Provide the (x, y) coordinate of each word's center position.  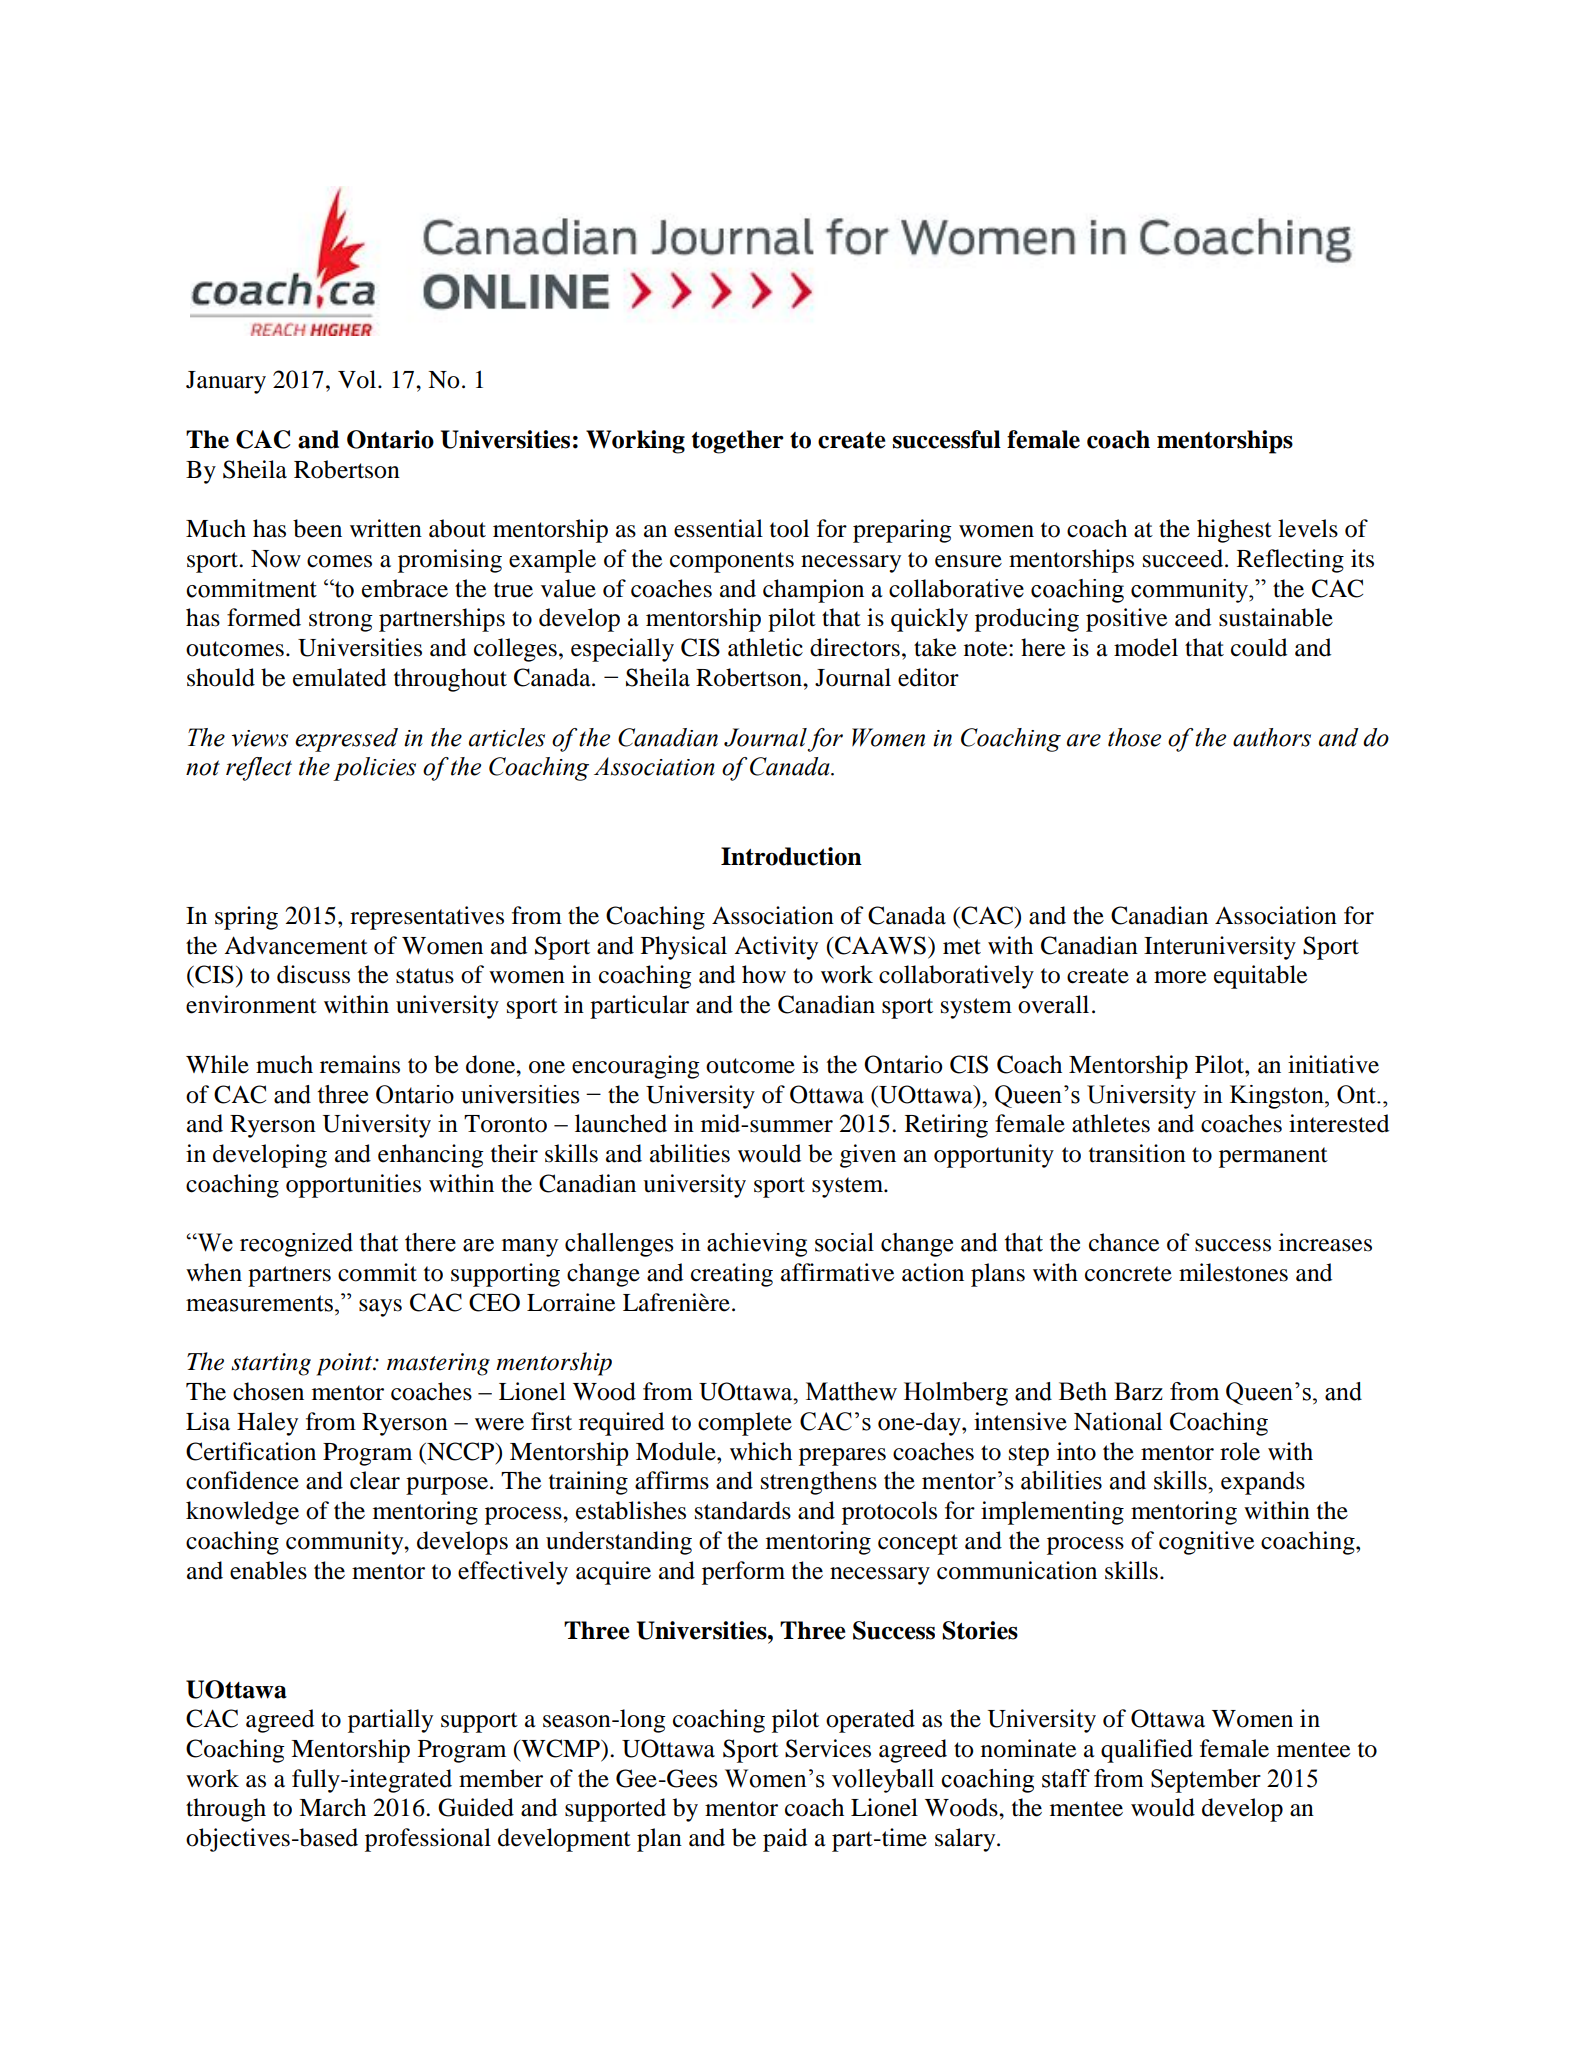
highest (1234, 531)
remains (360, 1064)
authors (1272, 737)
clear (375, 1480)
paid (785, 1840)
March (332, 1807)
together (738, 442)
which (761, 1451)
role (1240, 1451)
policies (374, 769)
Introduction (791, 856)
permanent (1273, 1157)
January (226, 382)
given (868, 1156)
